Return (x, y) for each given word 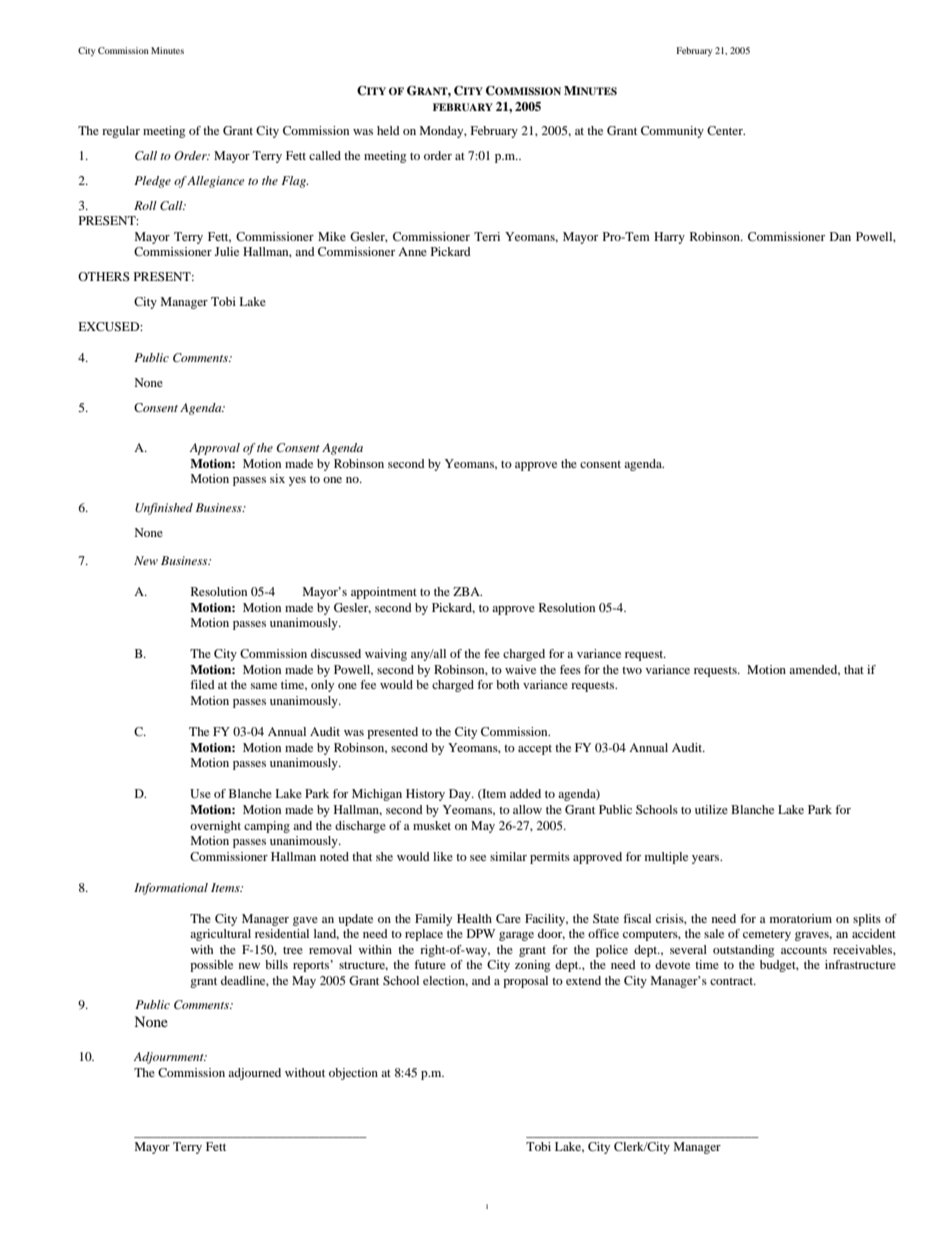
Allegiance (215, 182)
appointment (384, 593)
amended (814, 670)
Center (726, 130)
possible (211, 966)
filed (202, 684)
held (388, 130)
